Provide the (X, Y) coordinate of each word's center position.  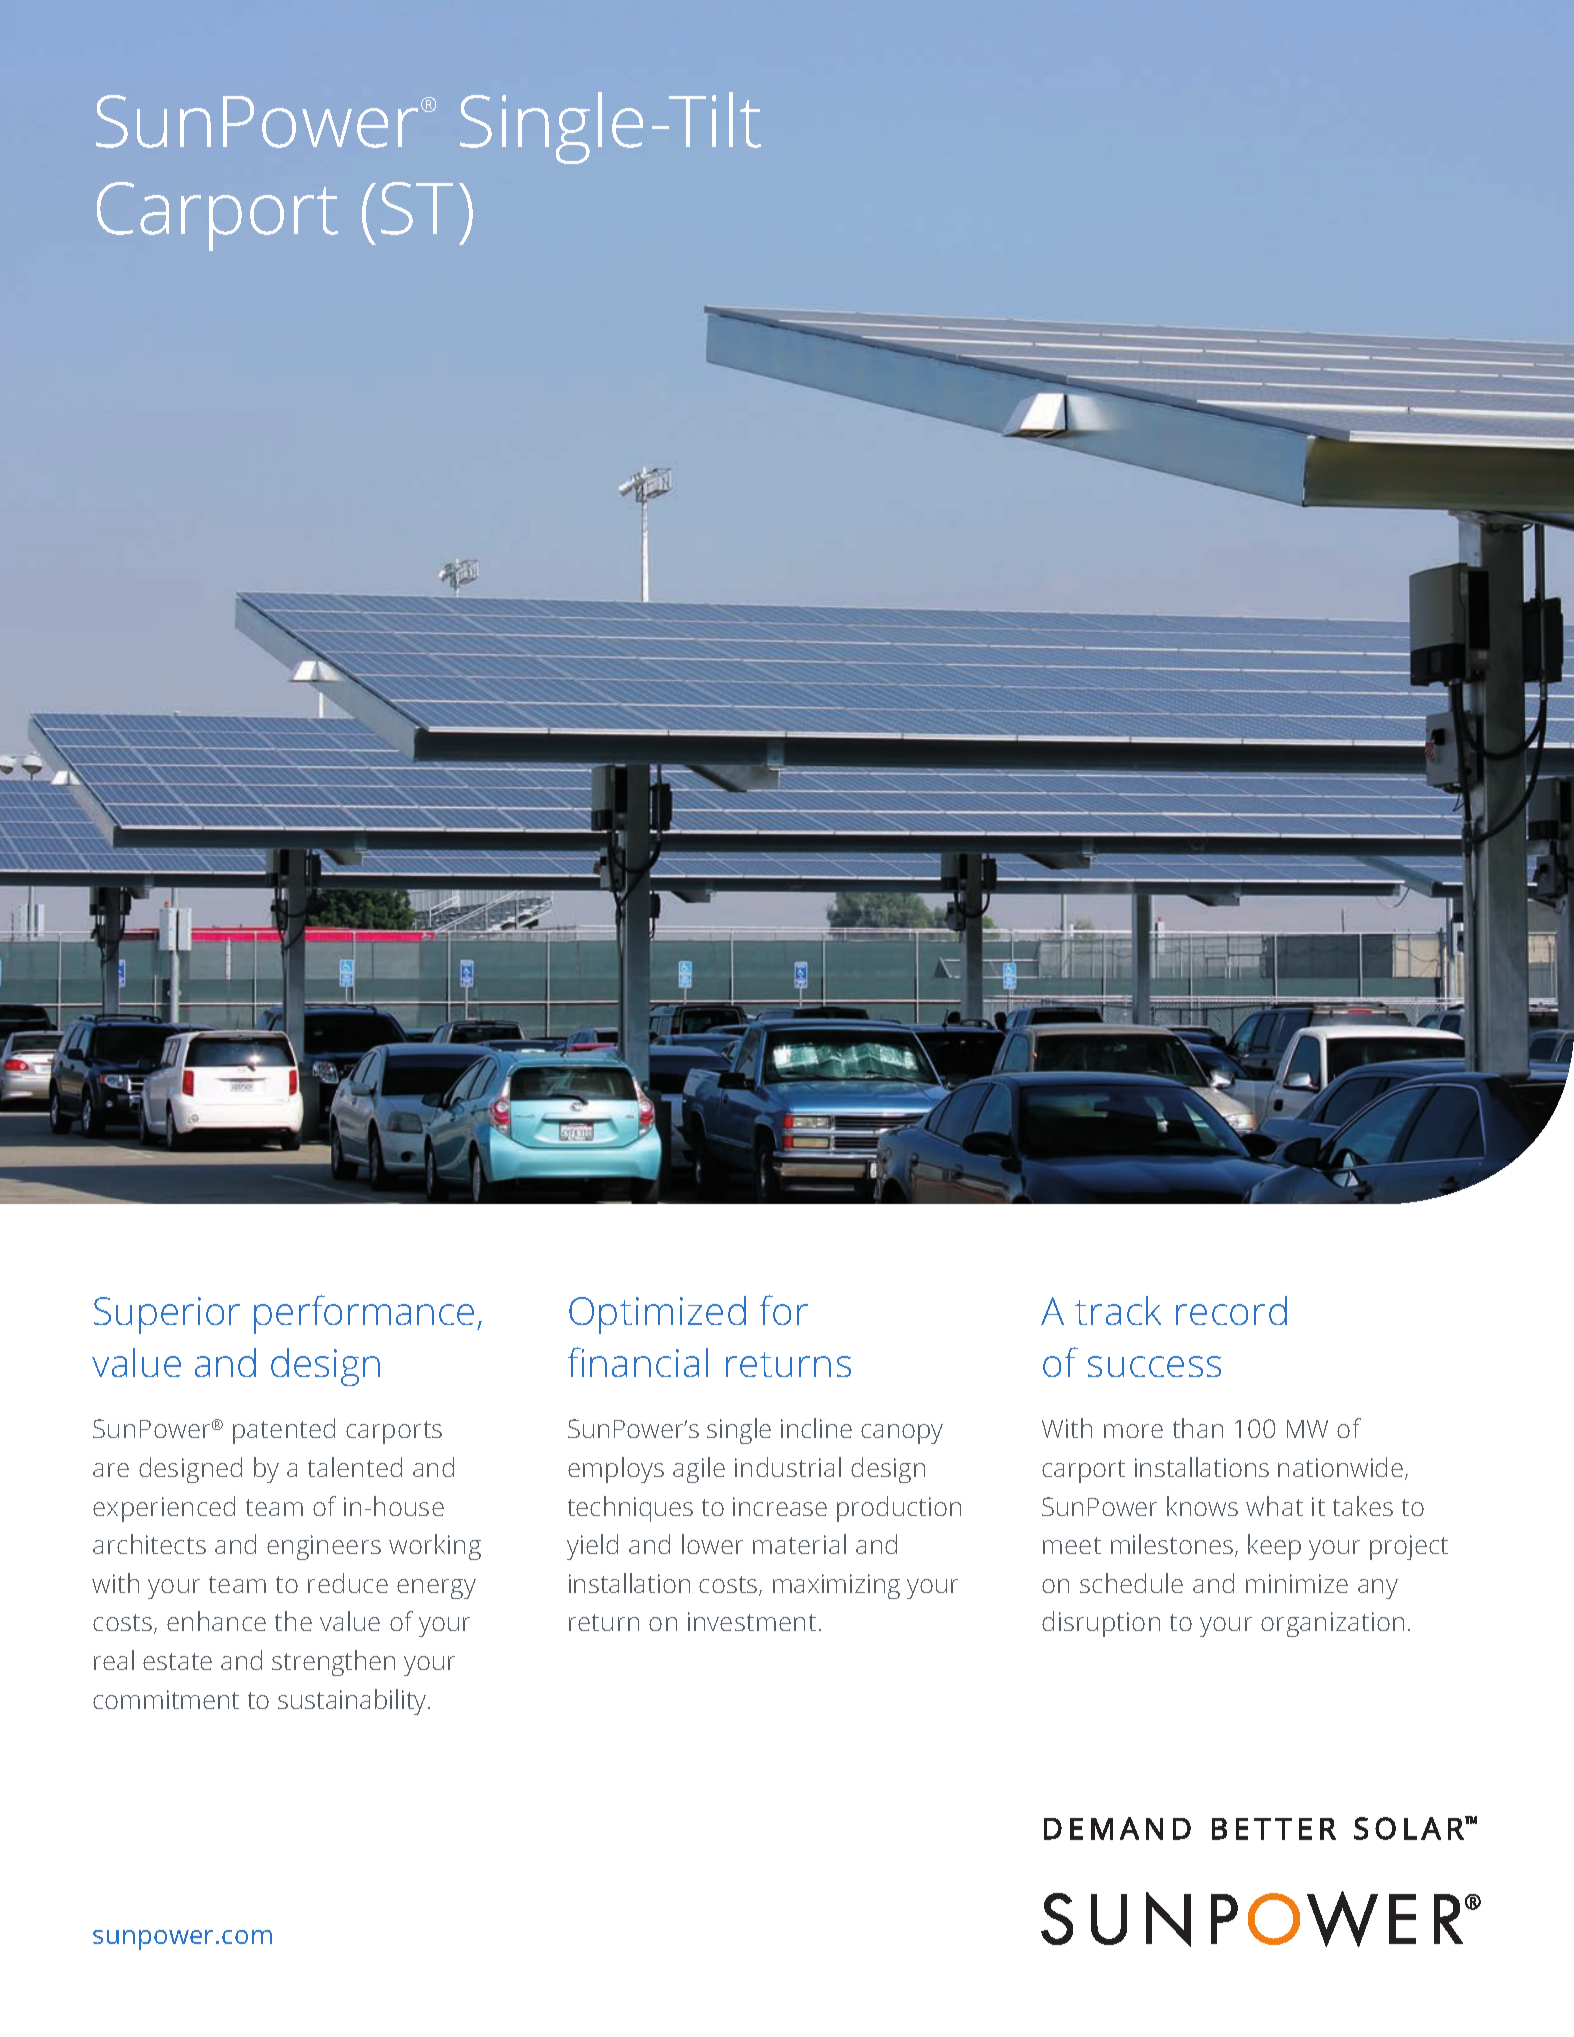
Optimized (657, 1315)
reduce (348, 1583)
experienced (164, 1509)
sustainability (353, 1702)
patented (284, 1431)
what (1274, 1506)
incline (816, 1428)
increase (780, 1506)
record (1231, 1310)
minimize (1297, 1583)
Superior (167, 1315)
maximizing (836, 1586)
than (1198, 1428)
